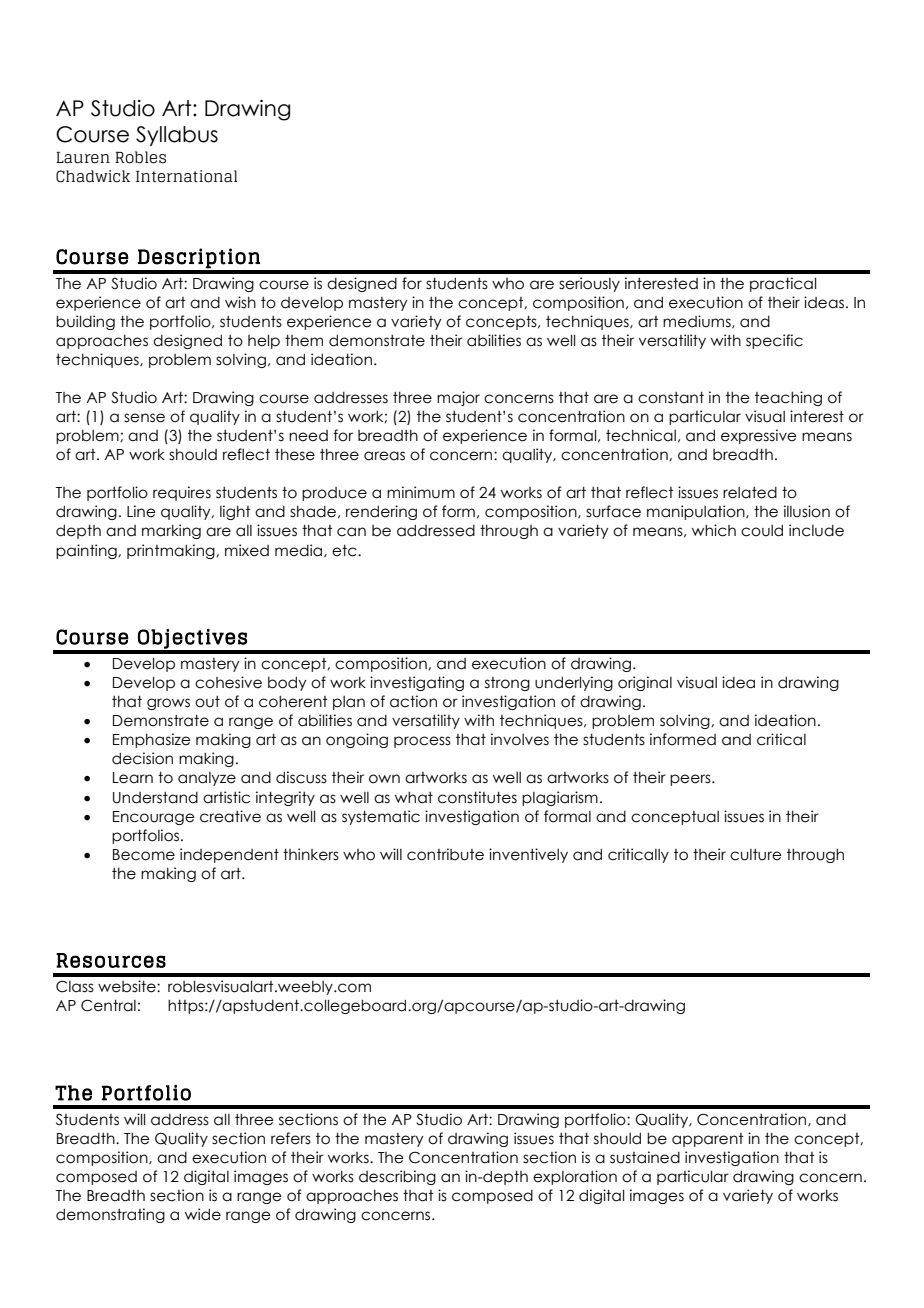 The image size is (924, 1308). What do you see at coordinates (128, 986) in the image?
I see `website` at bounding box center [128, 986].
